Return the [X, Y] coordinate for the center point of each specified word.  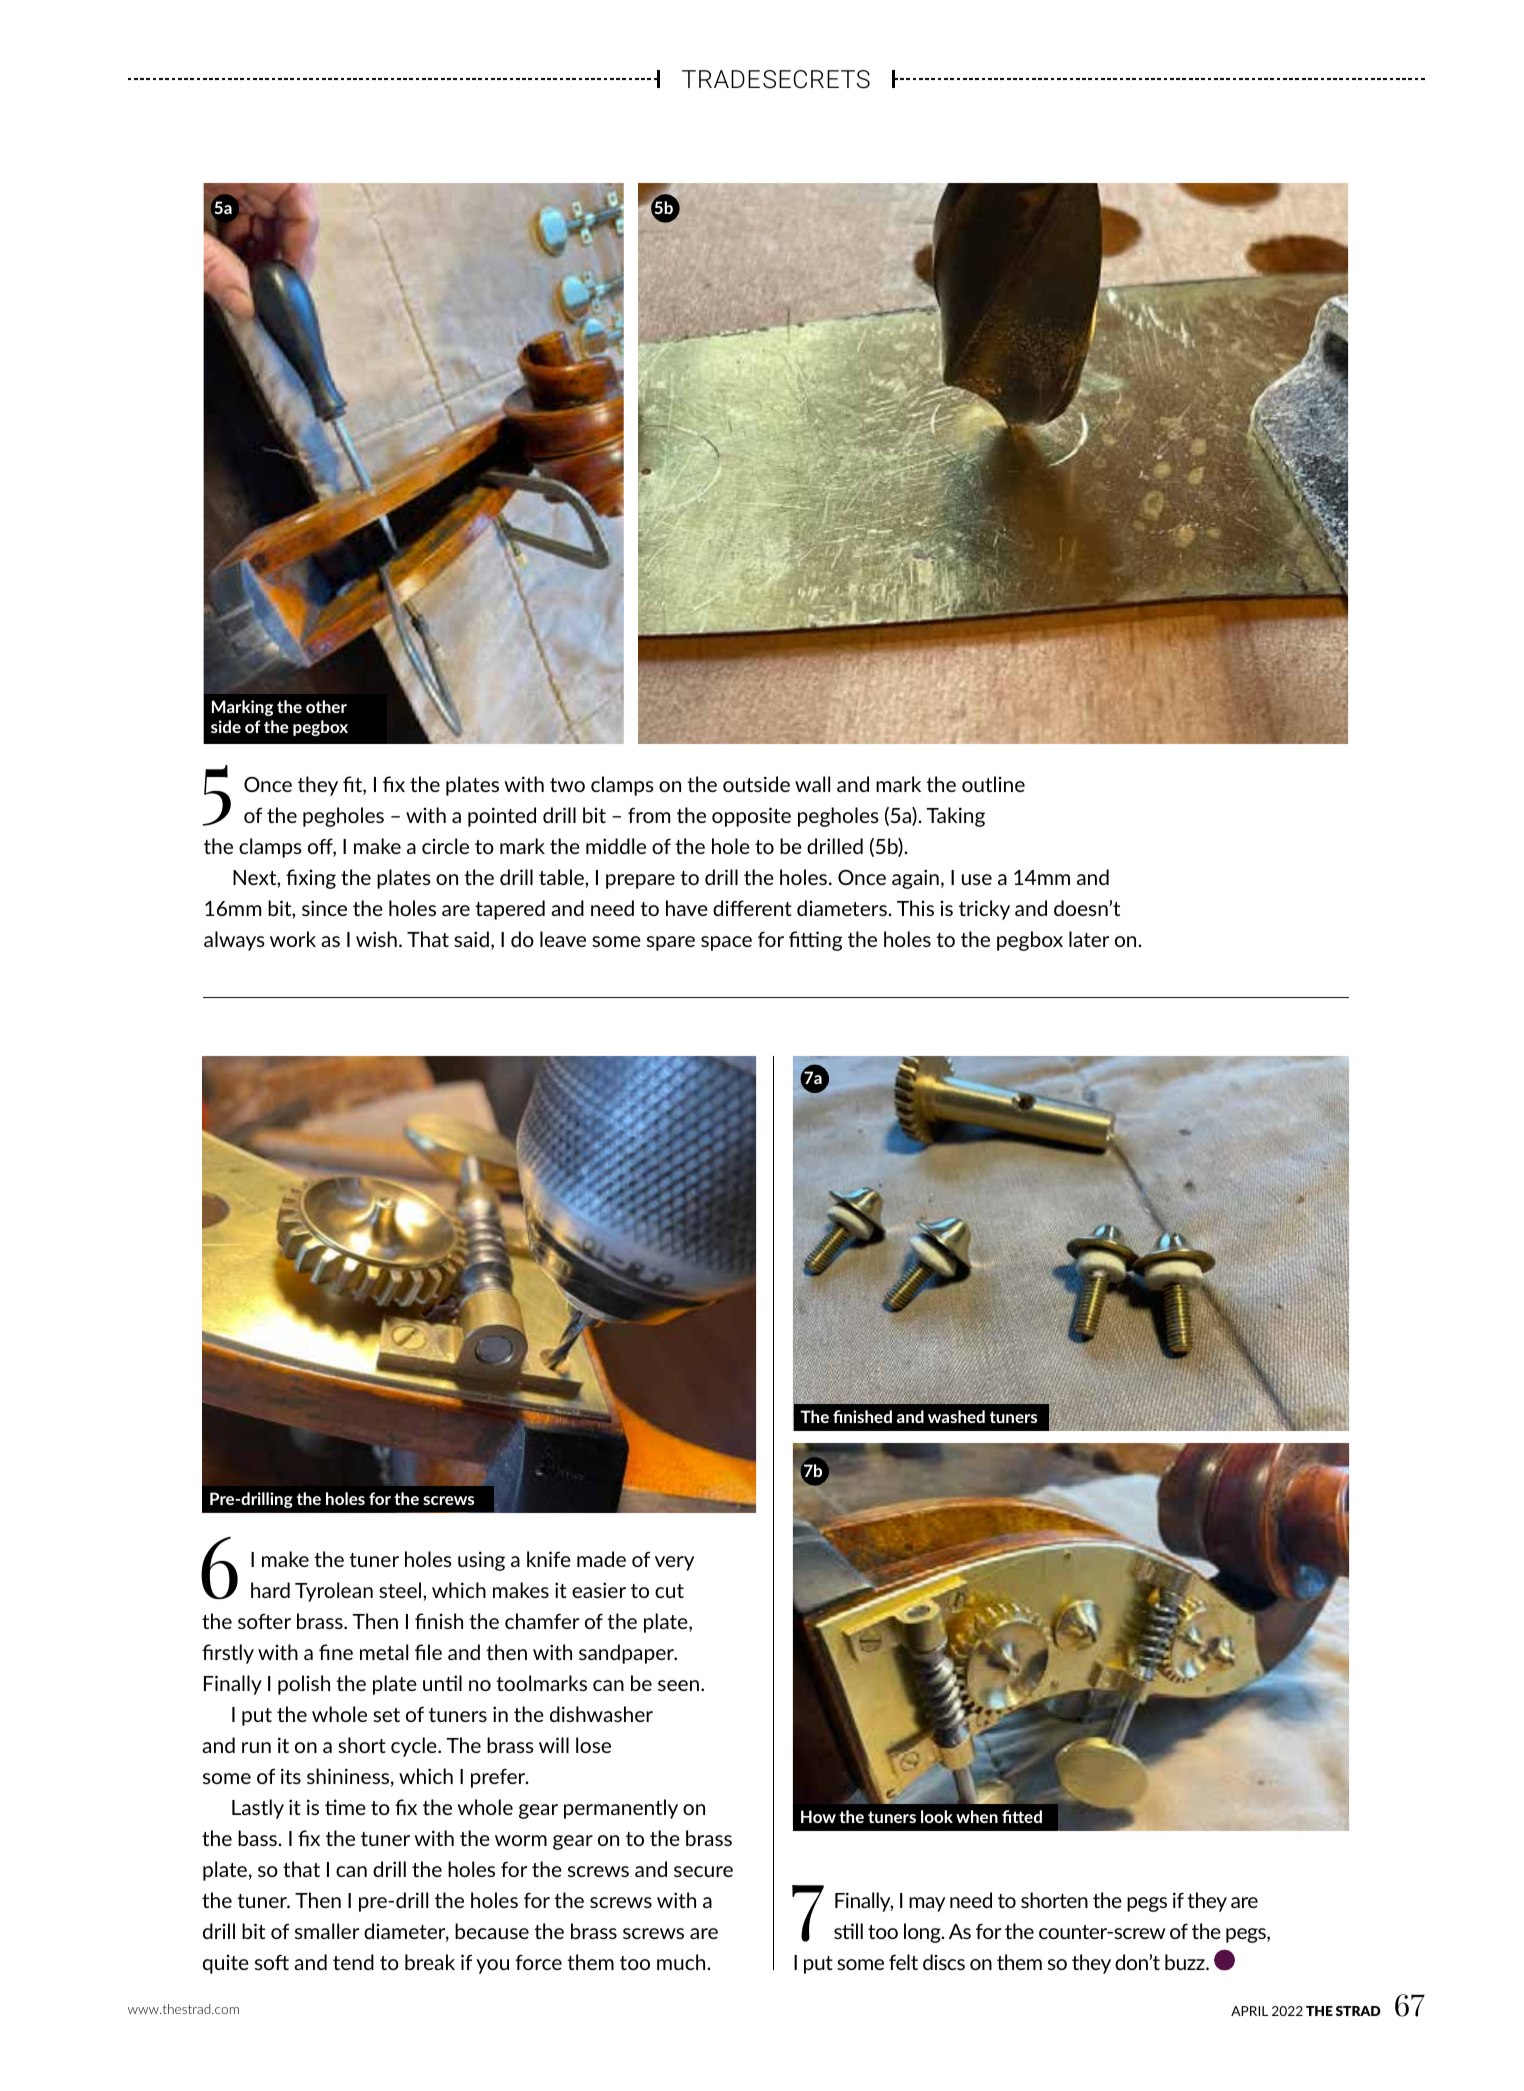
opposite [751, 817]
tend [353, 1962]
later [1089, 939]
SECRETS [816, 79]
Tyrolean [334, 1592]
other [326, 706]
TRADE [721, 79]
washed [956, 1416]
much [682, 1962]
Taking [956, 817]
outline [993, 784]
